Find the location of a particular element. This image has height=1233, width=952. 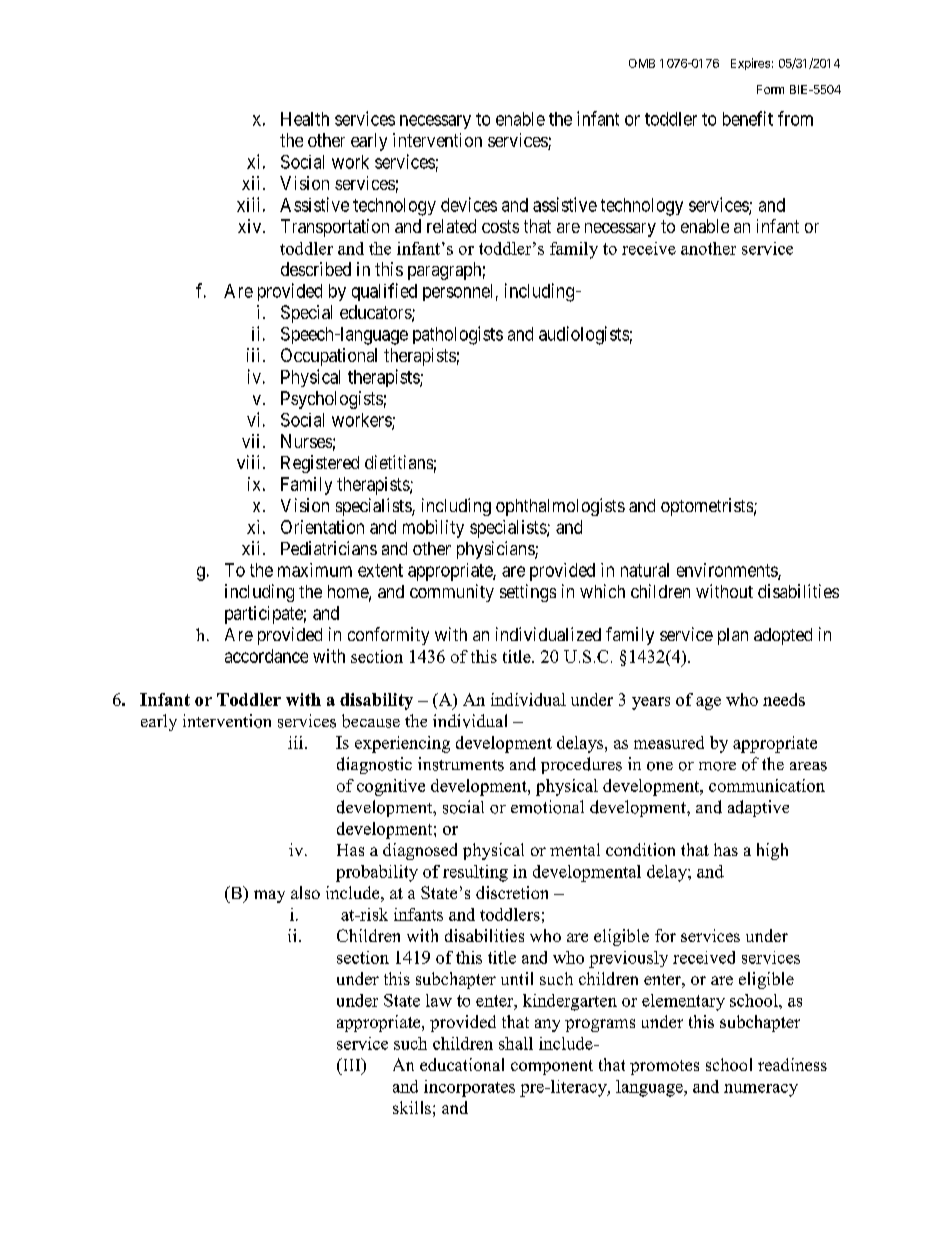

personnel is located at coordinates (457, 292).
